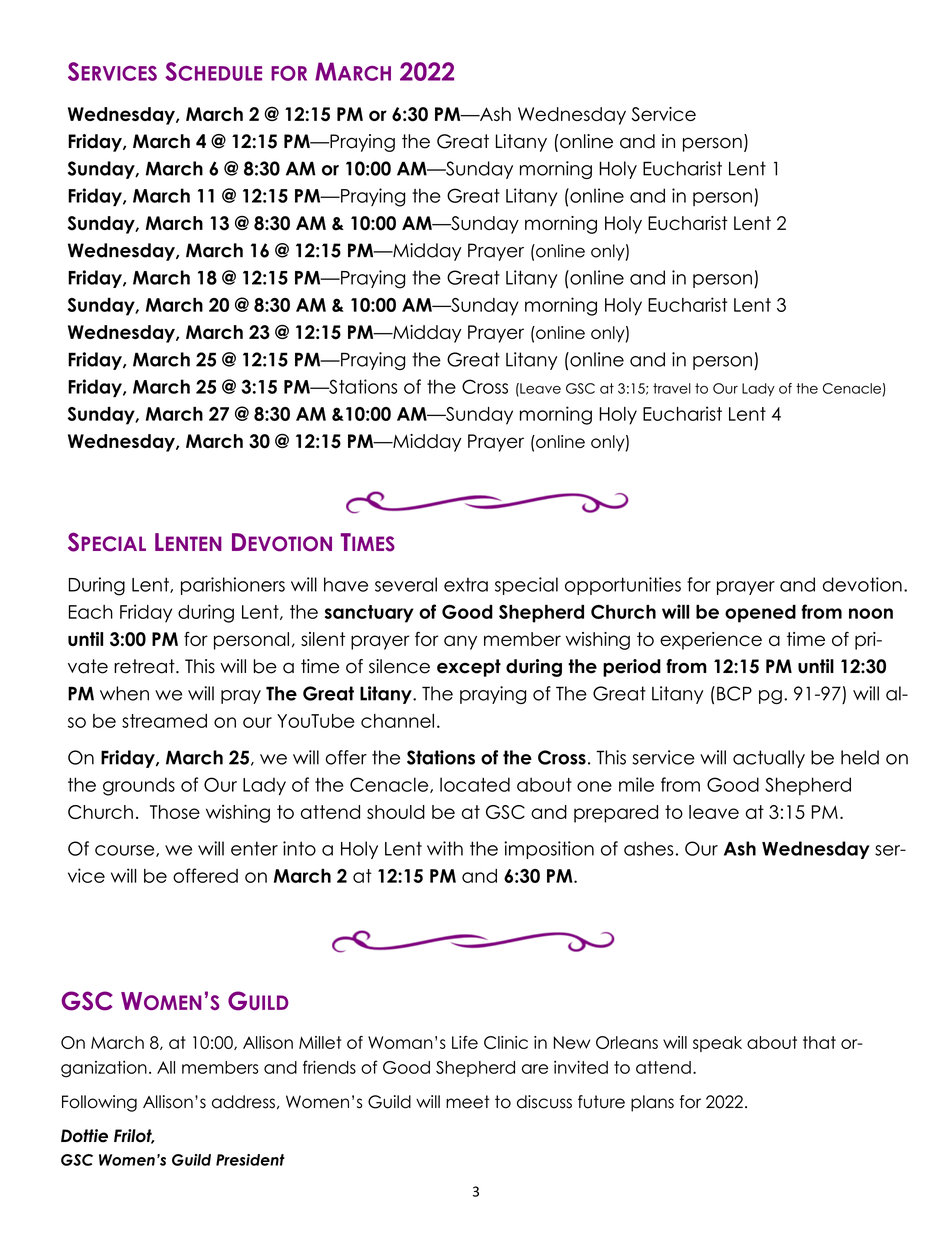  What do you see at coordinates (652, 1103) in the image?
I see `plans` at bounding box center [652, 1103].
